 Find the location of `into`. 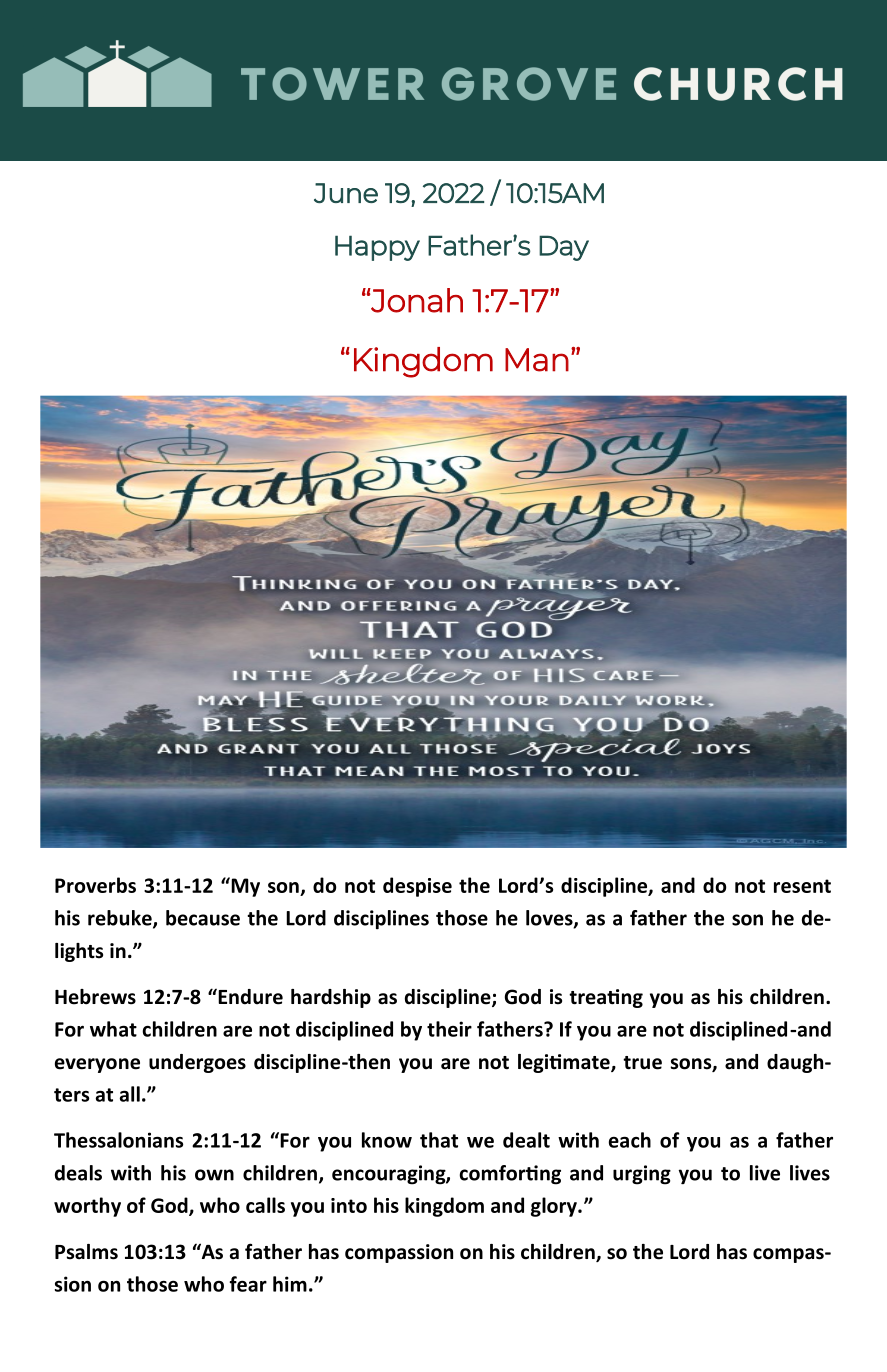

into is located at coordinates (349, 1205).
